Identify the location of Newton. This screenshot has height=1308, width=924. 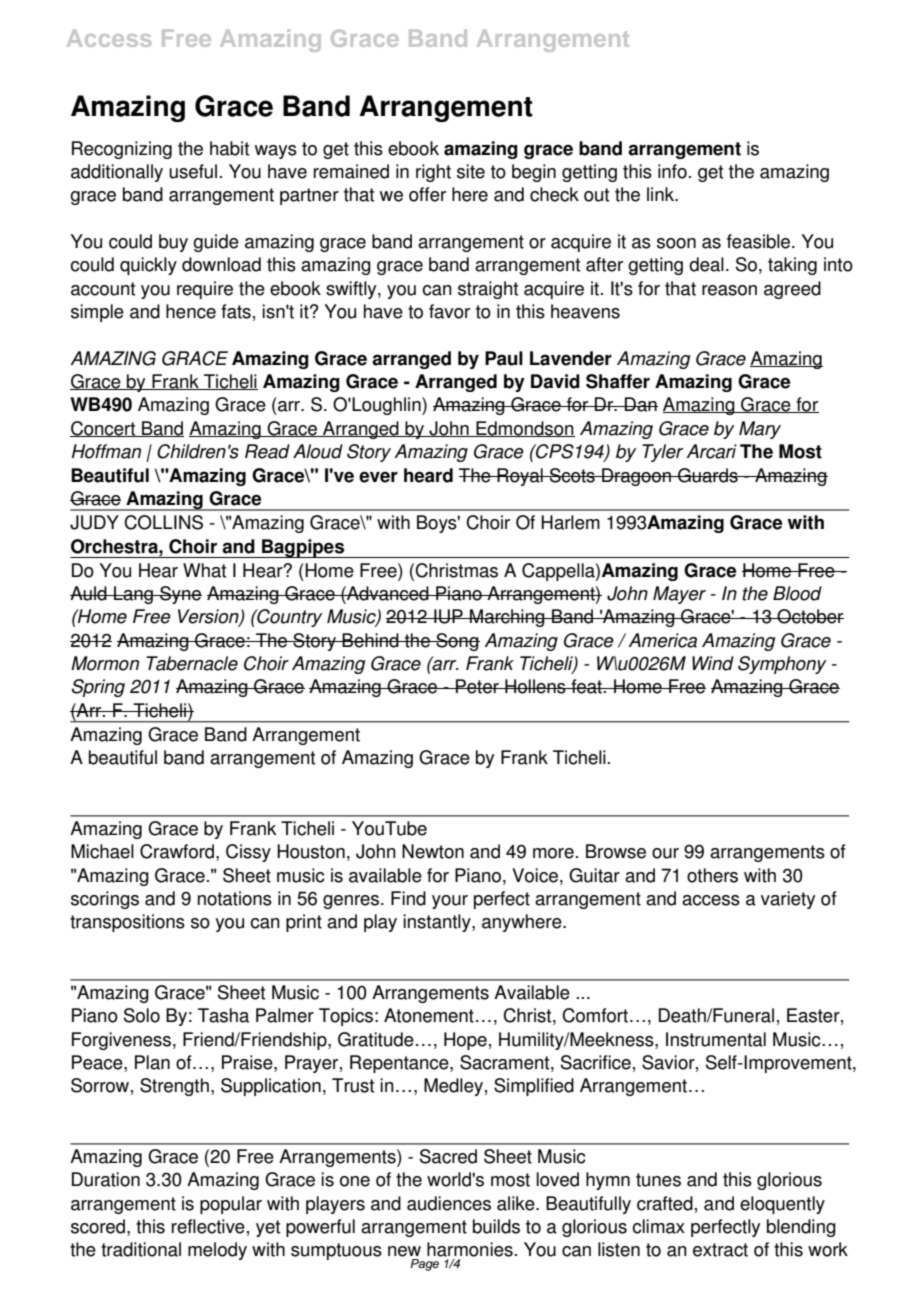
(433, 851).
